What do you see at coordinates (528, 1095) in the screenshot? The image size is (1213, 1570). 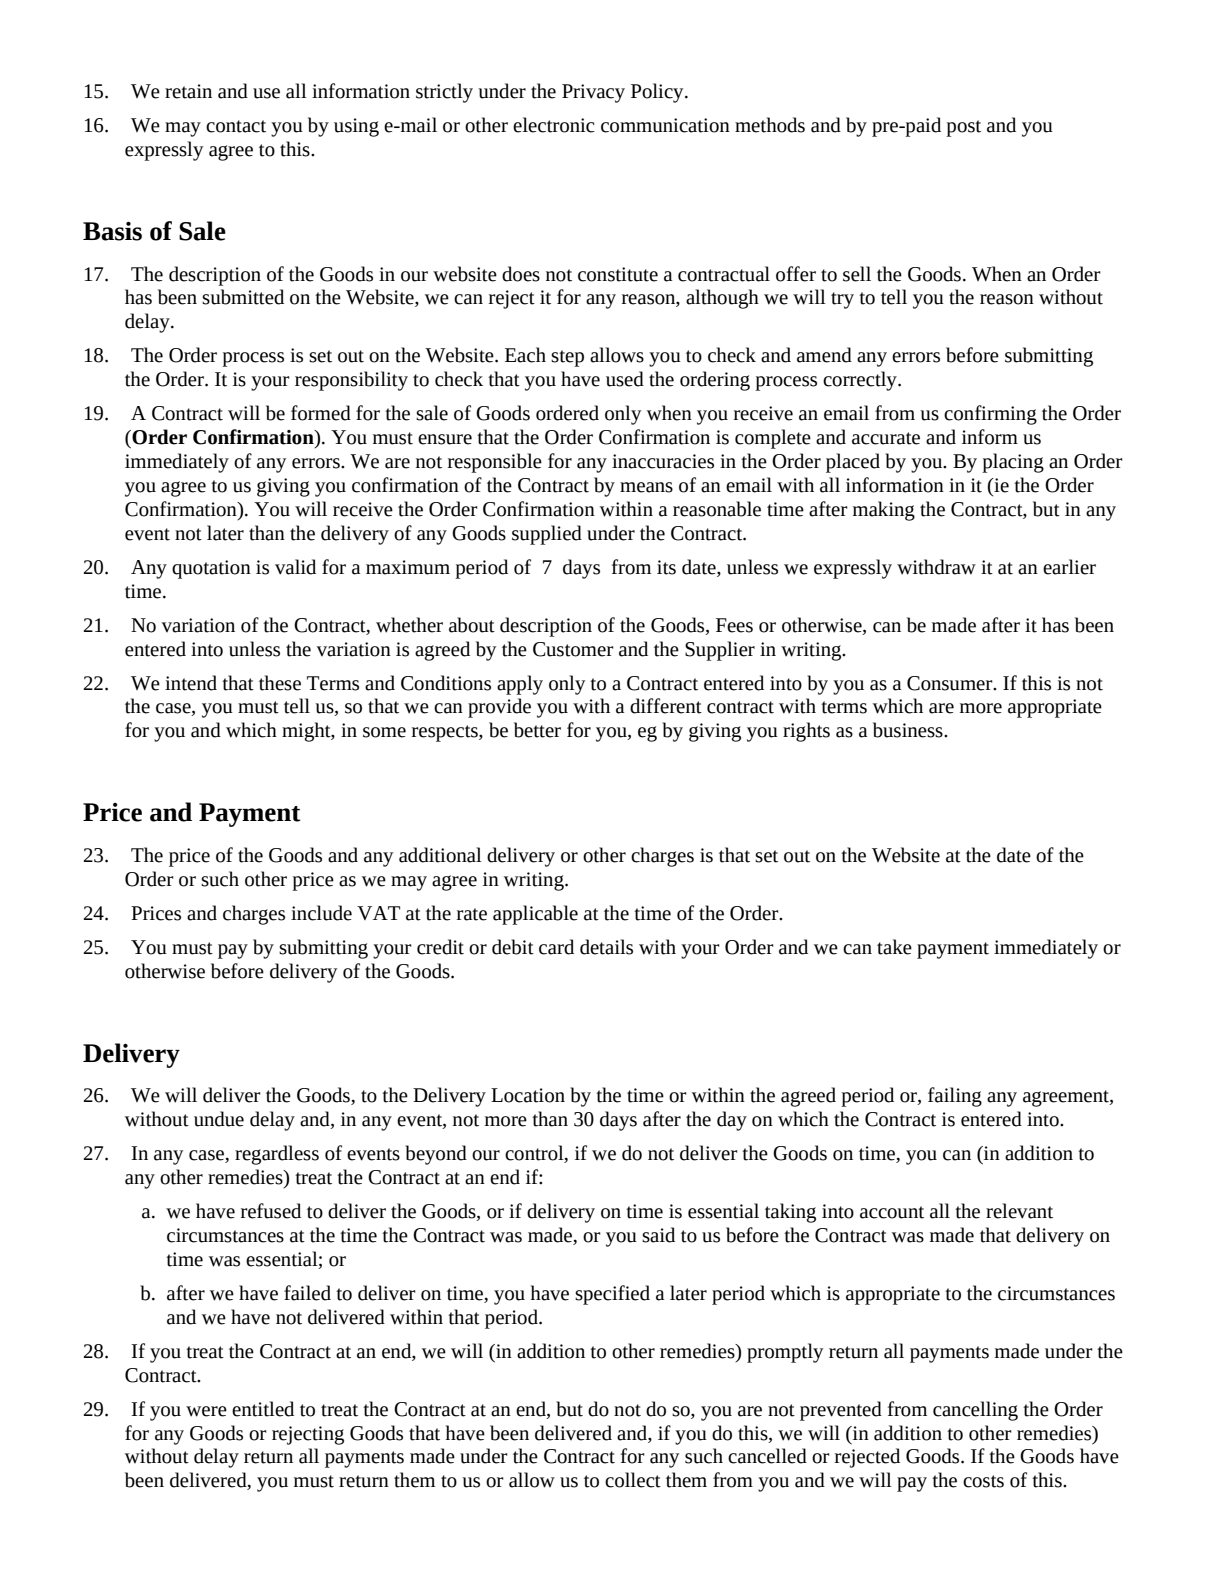 I see `Location` at bounding box center [528, 1095].
